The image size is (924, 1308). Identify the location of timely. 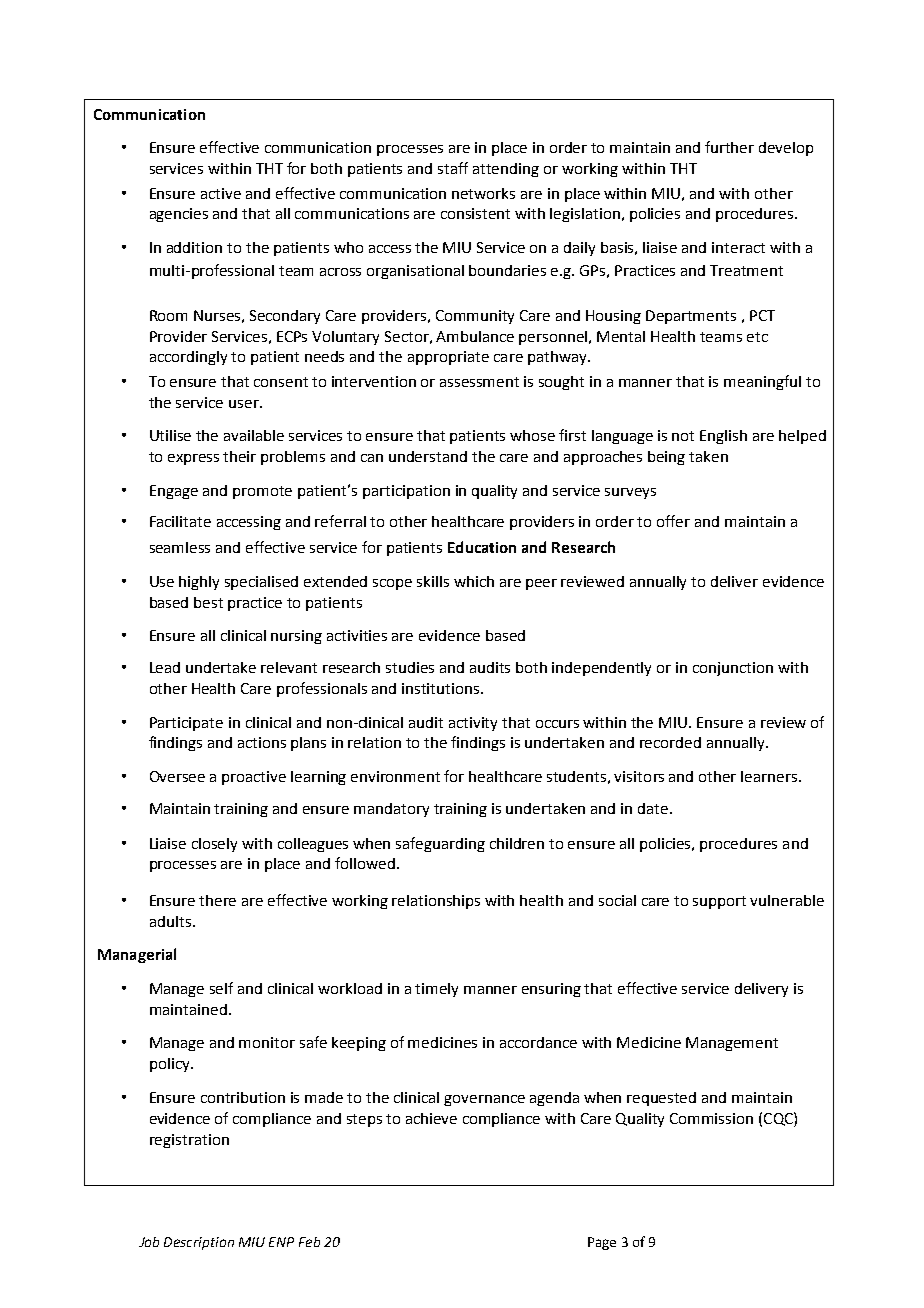
(436, 990).
